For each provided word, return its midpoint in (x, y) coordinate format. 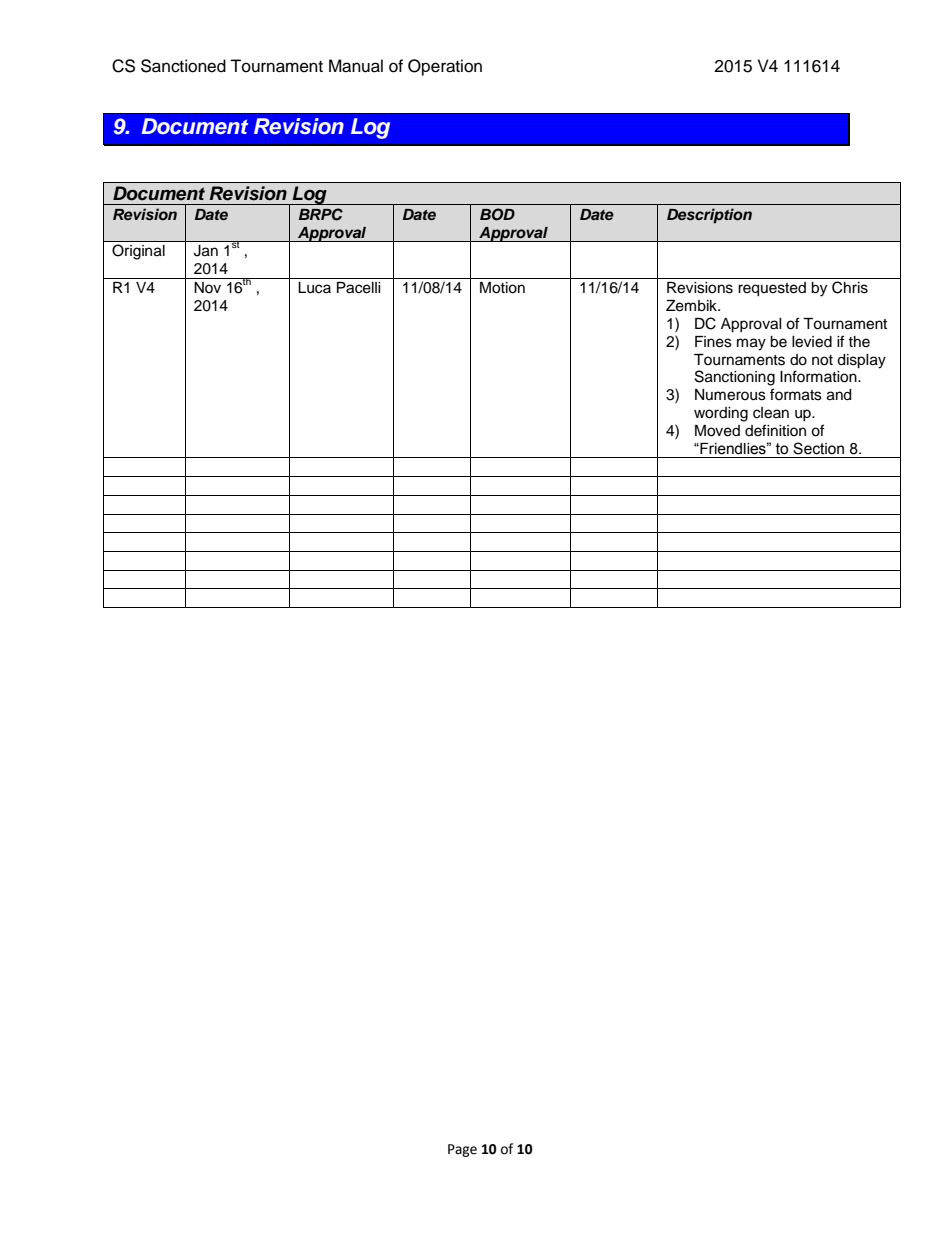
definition (775, 430)
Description (709, 216)
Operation (445, 67)
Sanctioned (183, 66)
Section (818, 448)
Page (462, 1150)
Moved (717, 431)
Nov (207, 287)
